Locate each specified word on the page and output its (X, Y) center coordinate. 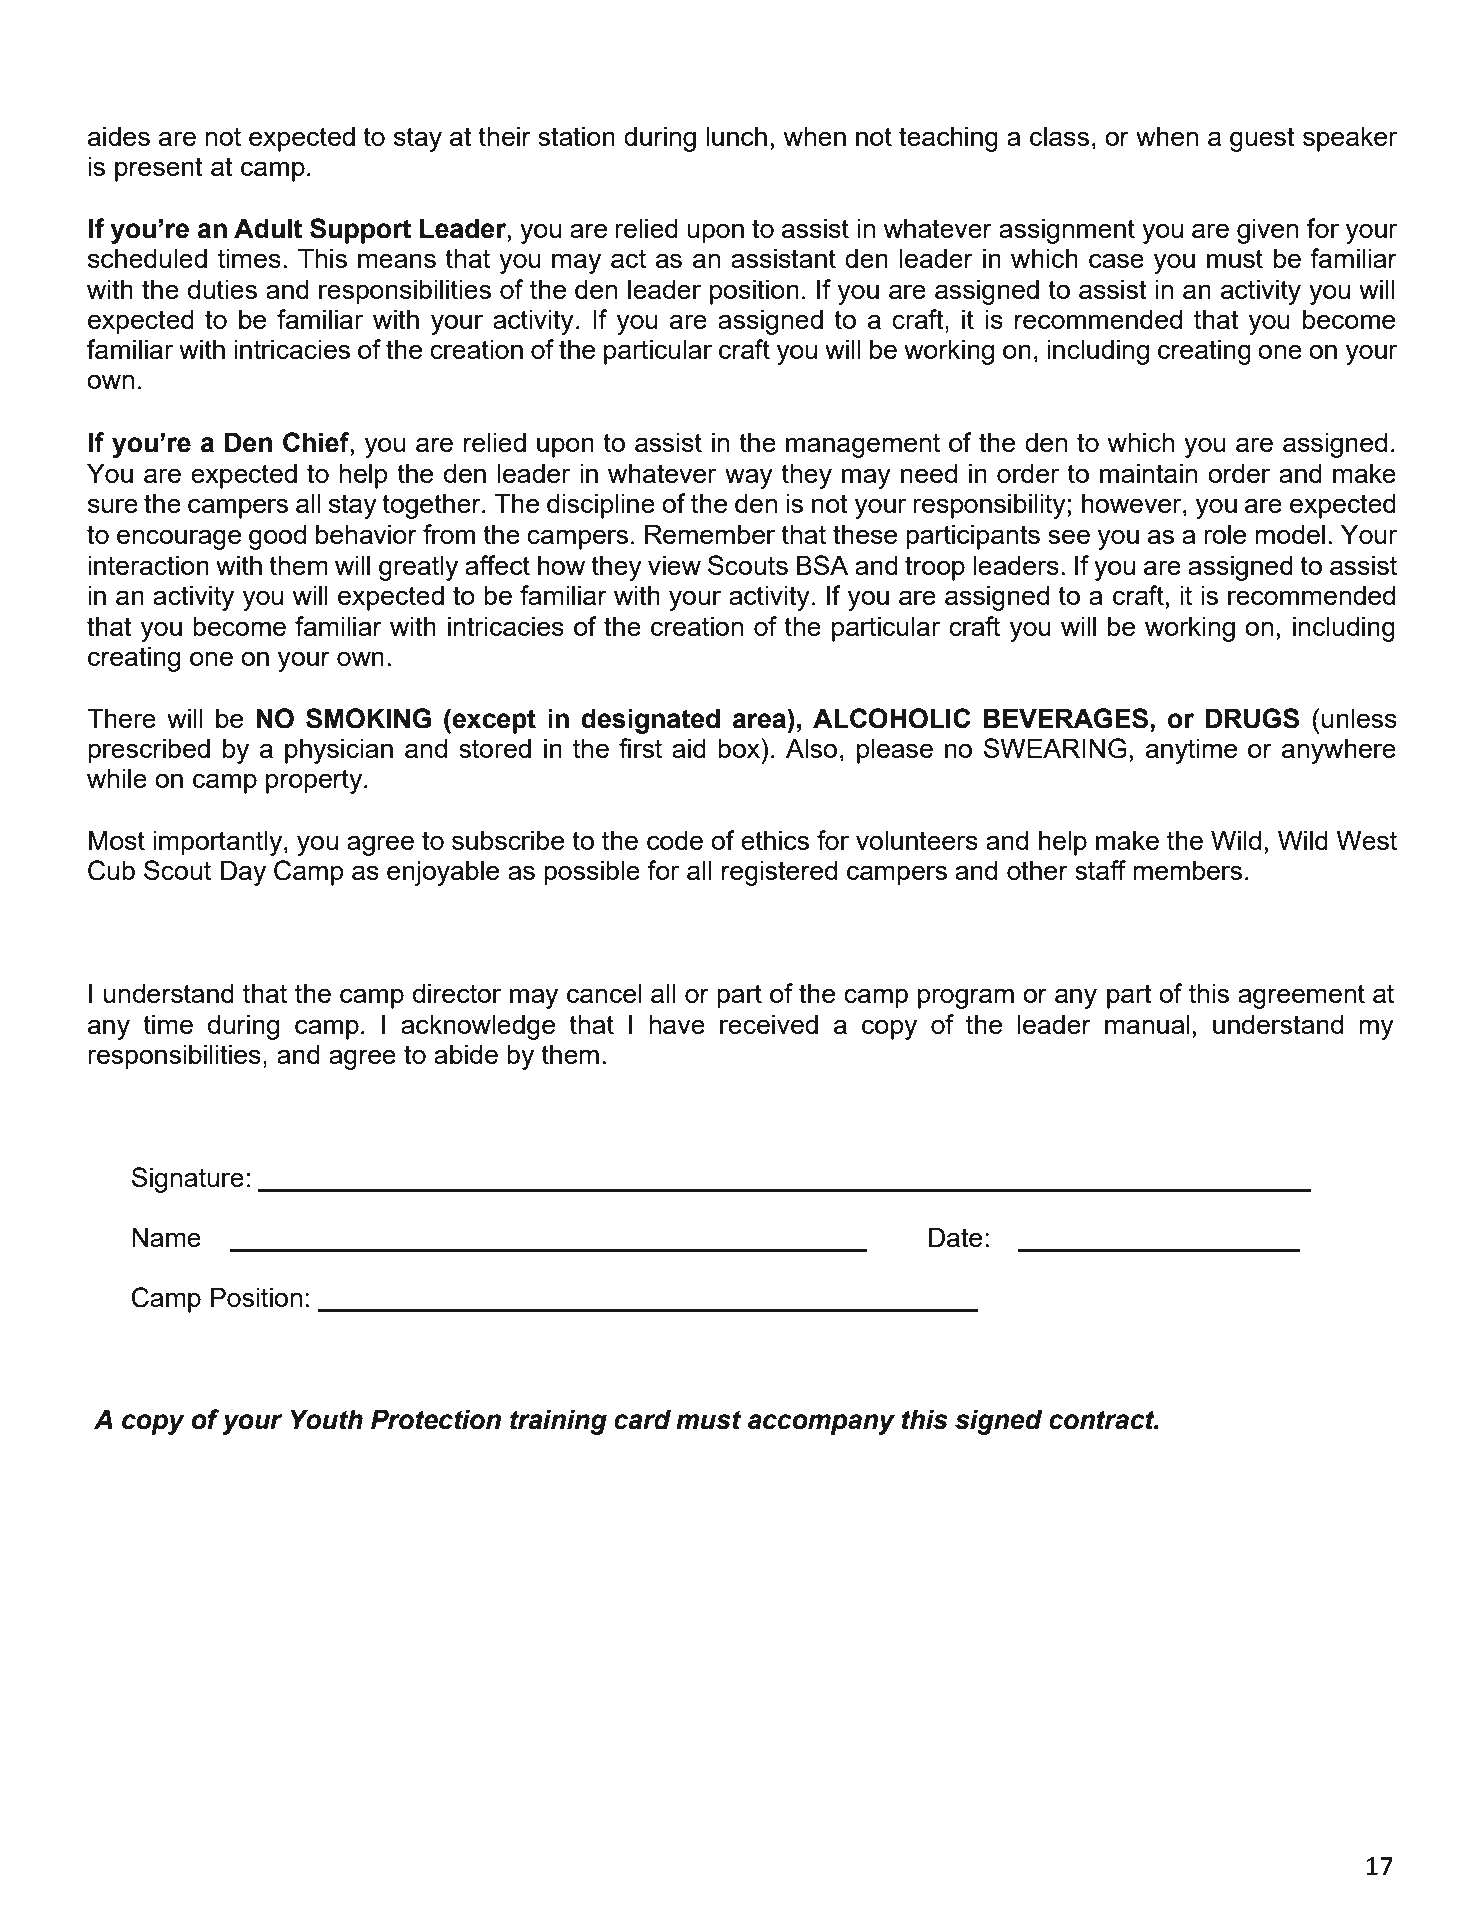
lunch (736, 136)
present (159, 169)
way (749, 478)
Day (243, 873)
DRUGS (1252, 718)
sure (113, 505)
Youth (326, 1419)
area (759, 721)
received (769, 1024)
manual (1147, 1024)
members (1187, 870)
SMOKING (368, 718)
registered (779, 873)
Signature (188, 1180)
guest (1262, 139)
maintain (1148, 473)
